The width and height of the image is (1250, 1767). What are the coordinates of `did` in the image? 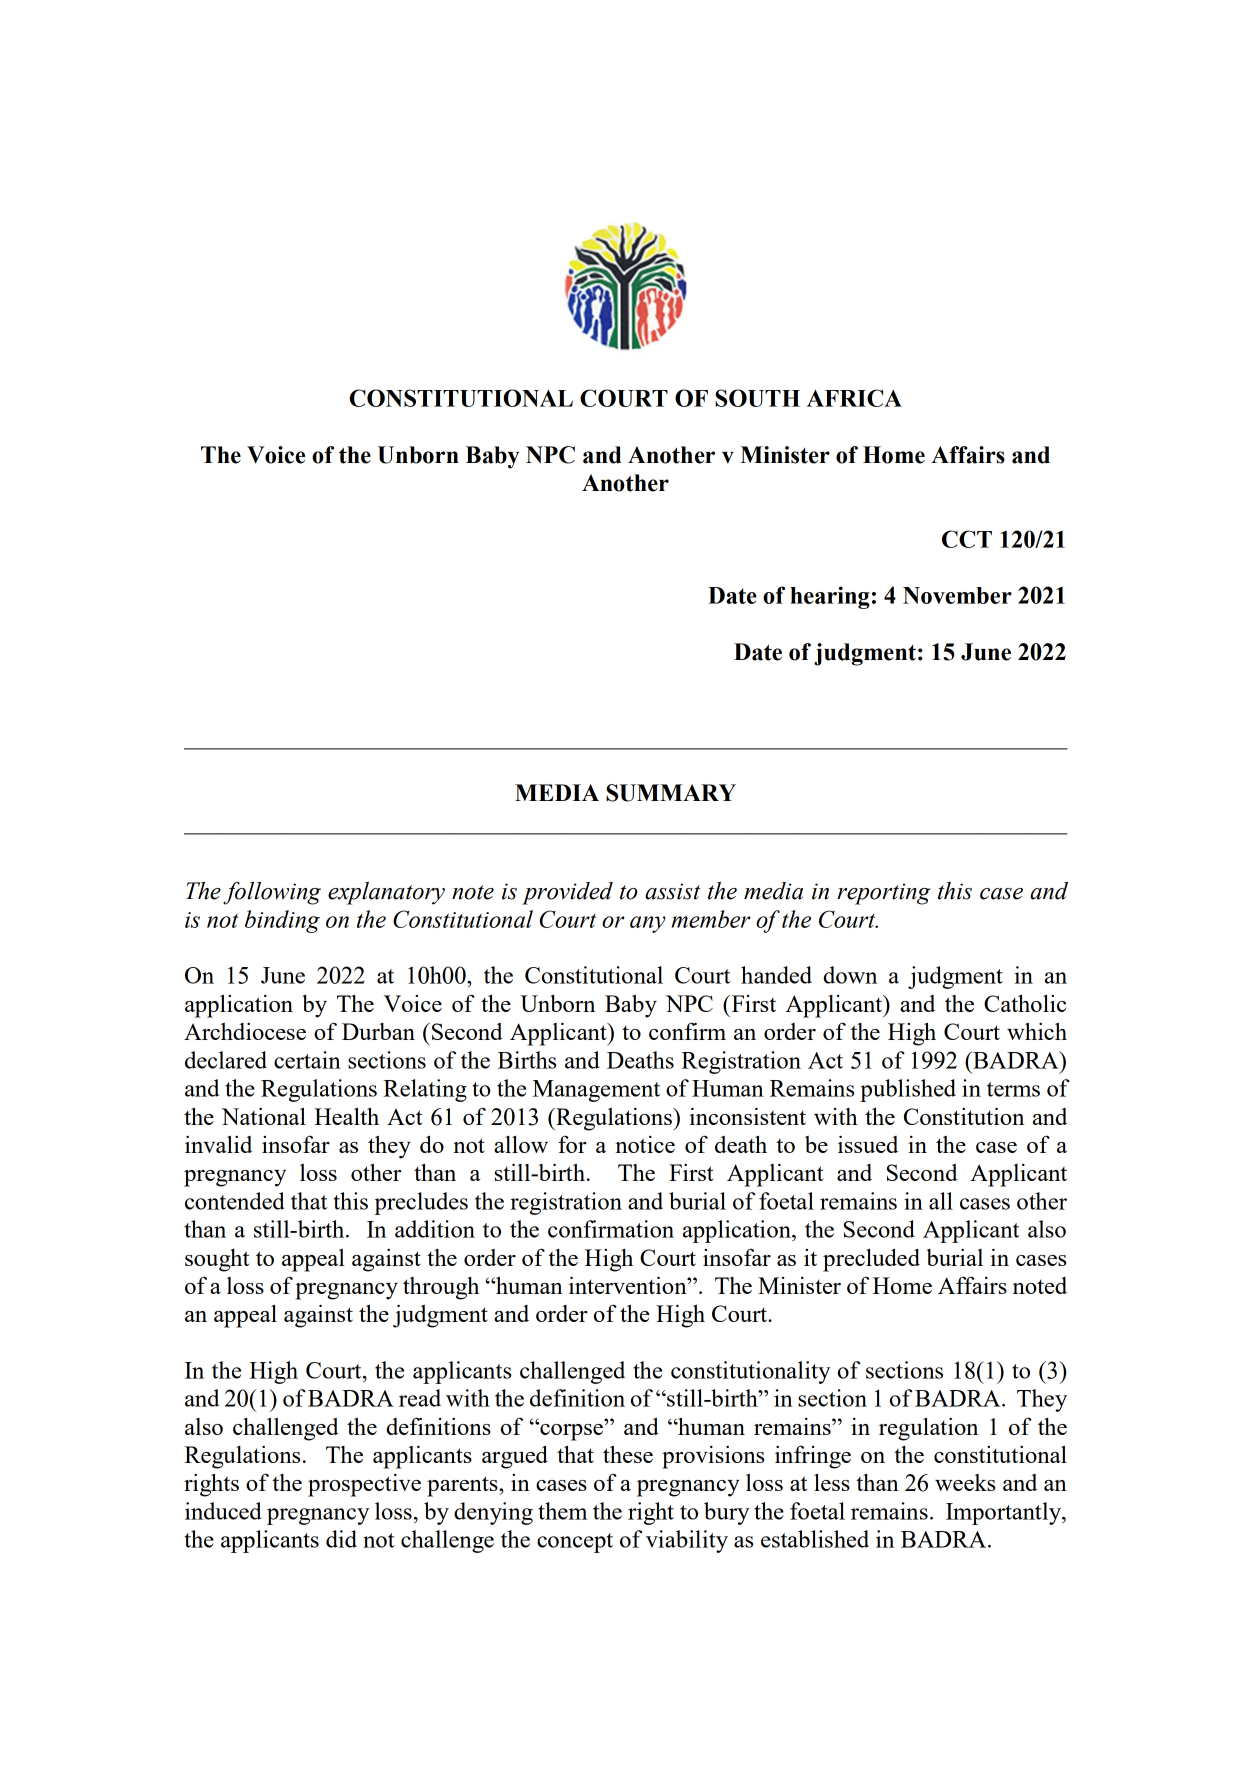 It's located at (341, 1539).
